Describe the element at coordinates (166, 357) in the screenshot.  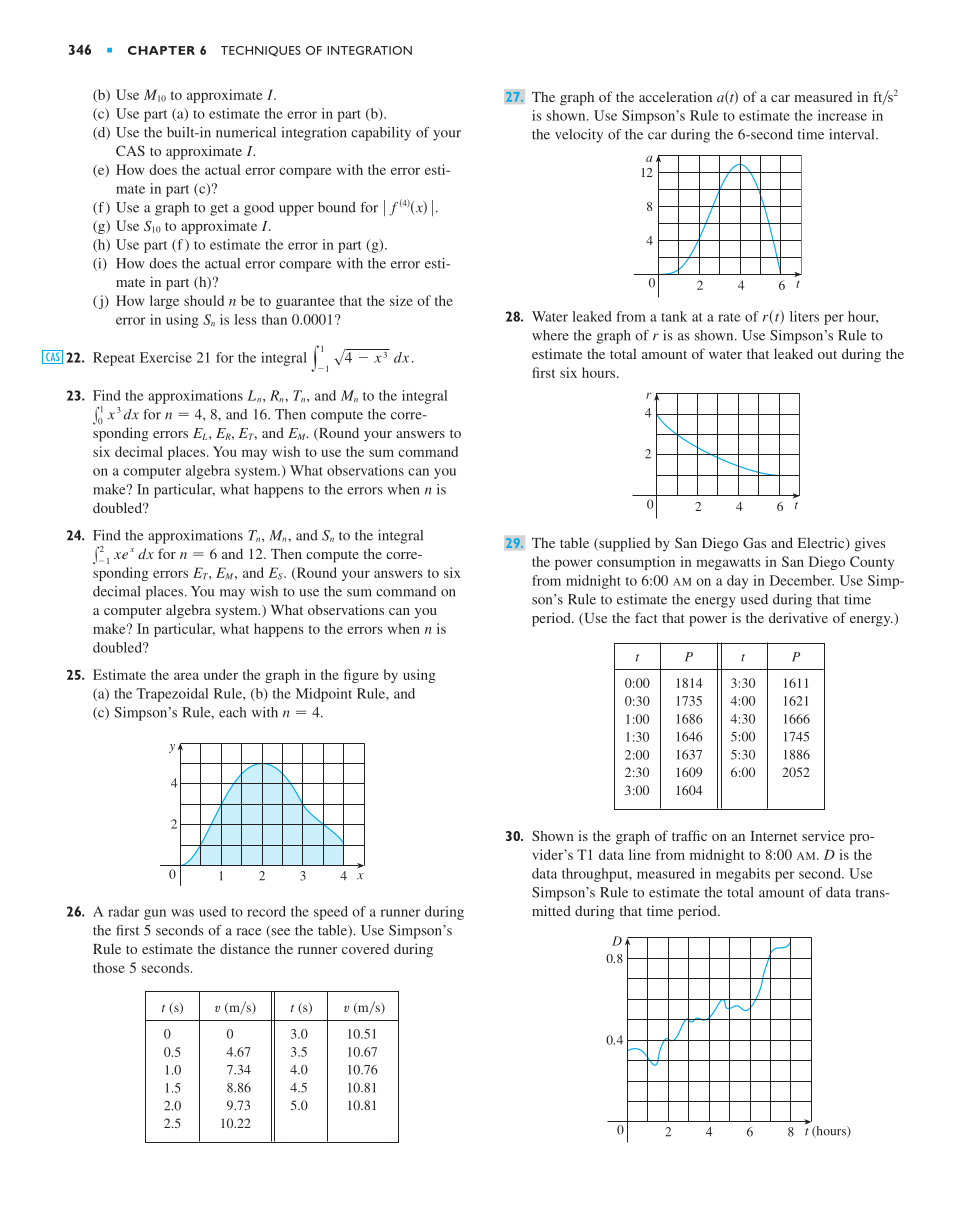
I see `Exercise` at that location.
